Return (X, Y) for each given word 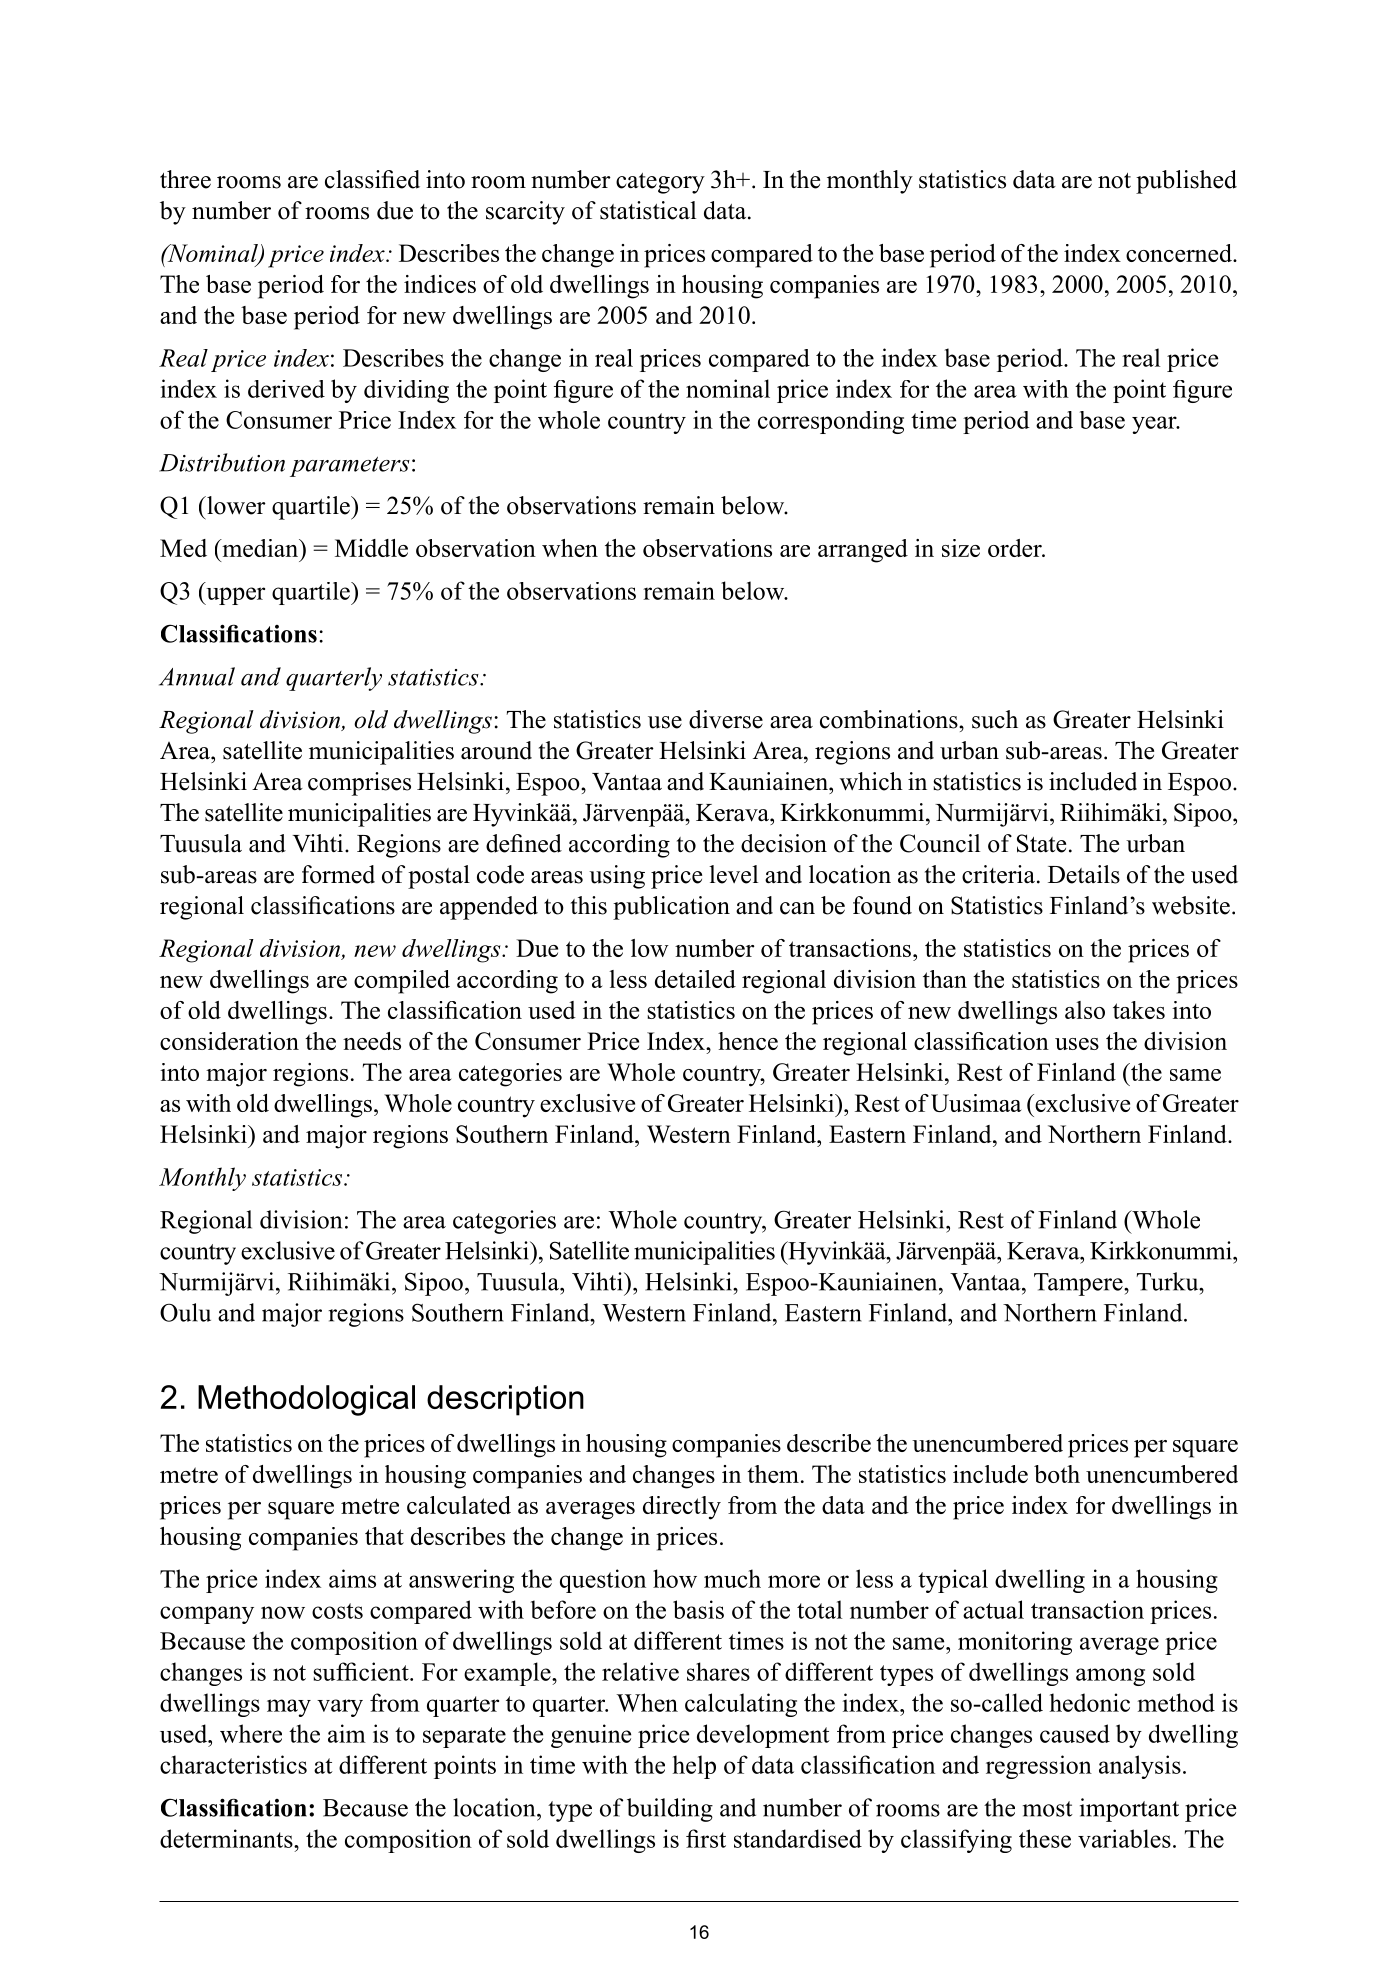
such (995, 719)
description (505, 1400)
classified (372, 179)
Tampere (1079, 1284)
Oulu (185, 1312)
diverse (726, 719)
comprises (359, 784)
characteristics (233, 1764)
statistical (648, 210)
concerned (1180, 253)
